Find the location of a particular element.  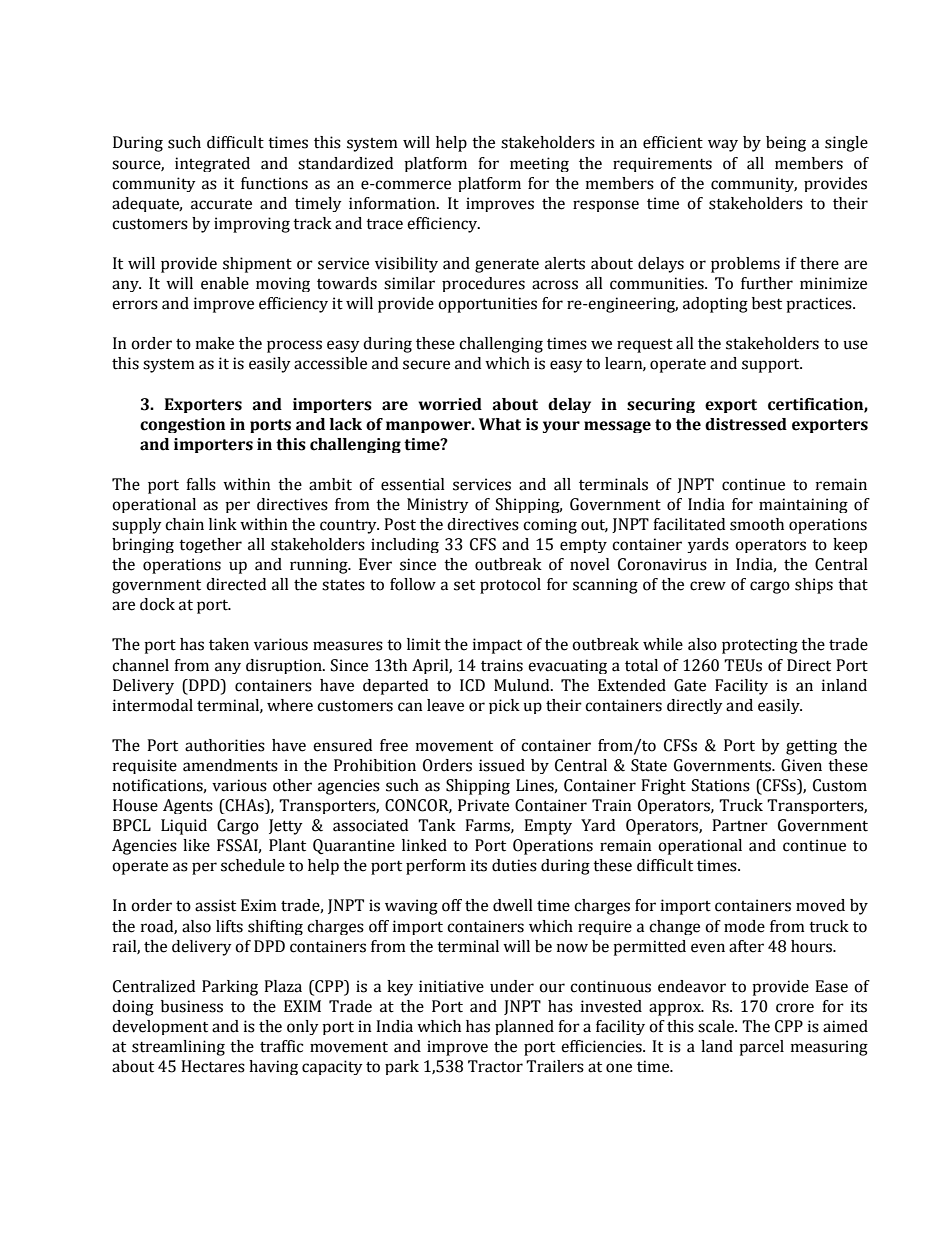

planned is located at coordinates (524, 1027).
